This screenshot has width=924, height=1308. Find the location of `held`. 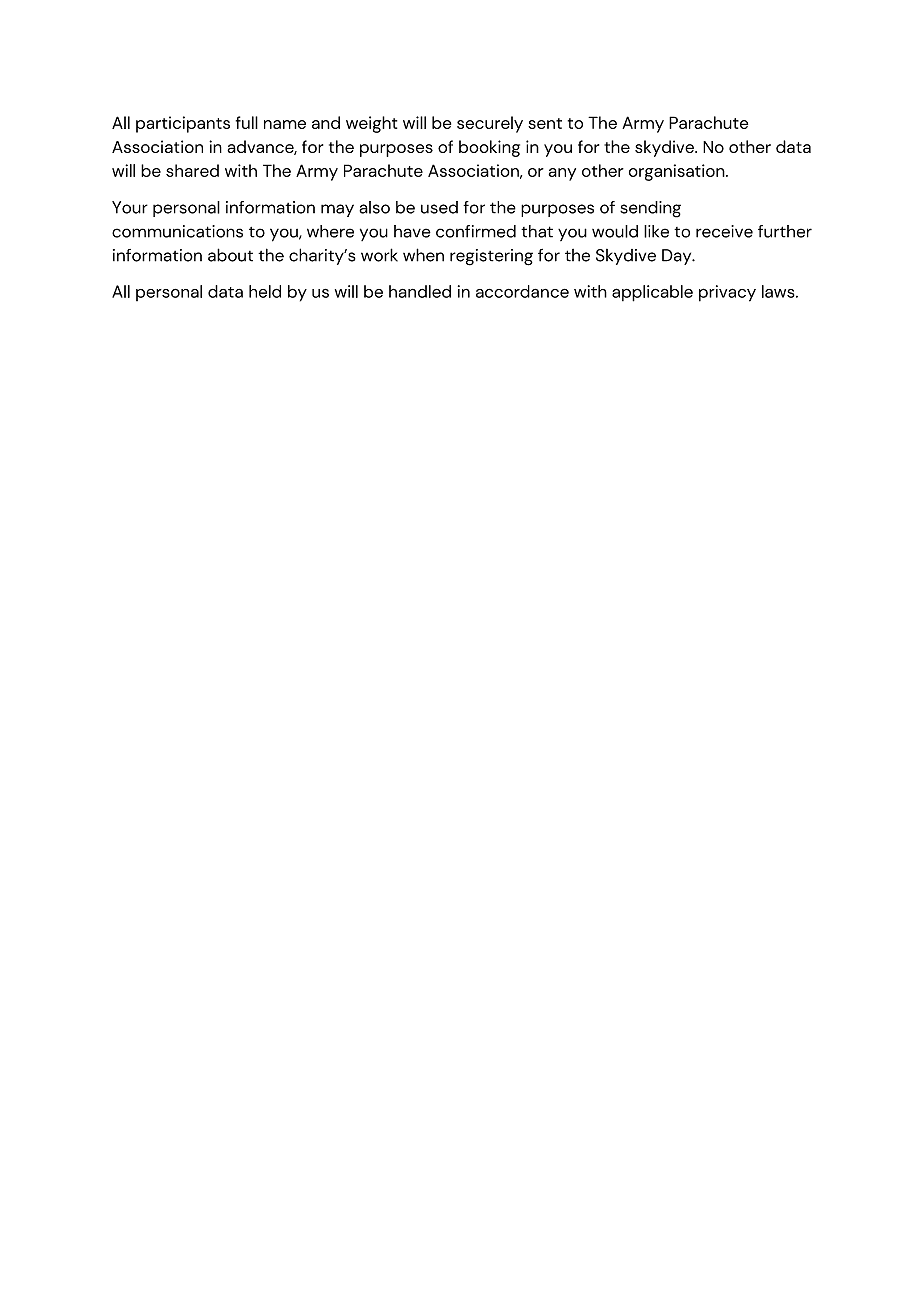

held is located at coordinates (265, 291).
